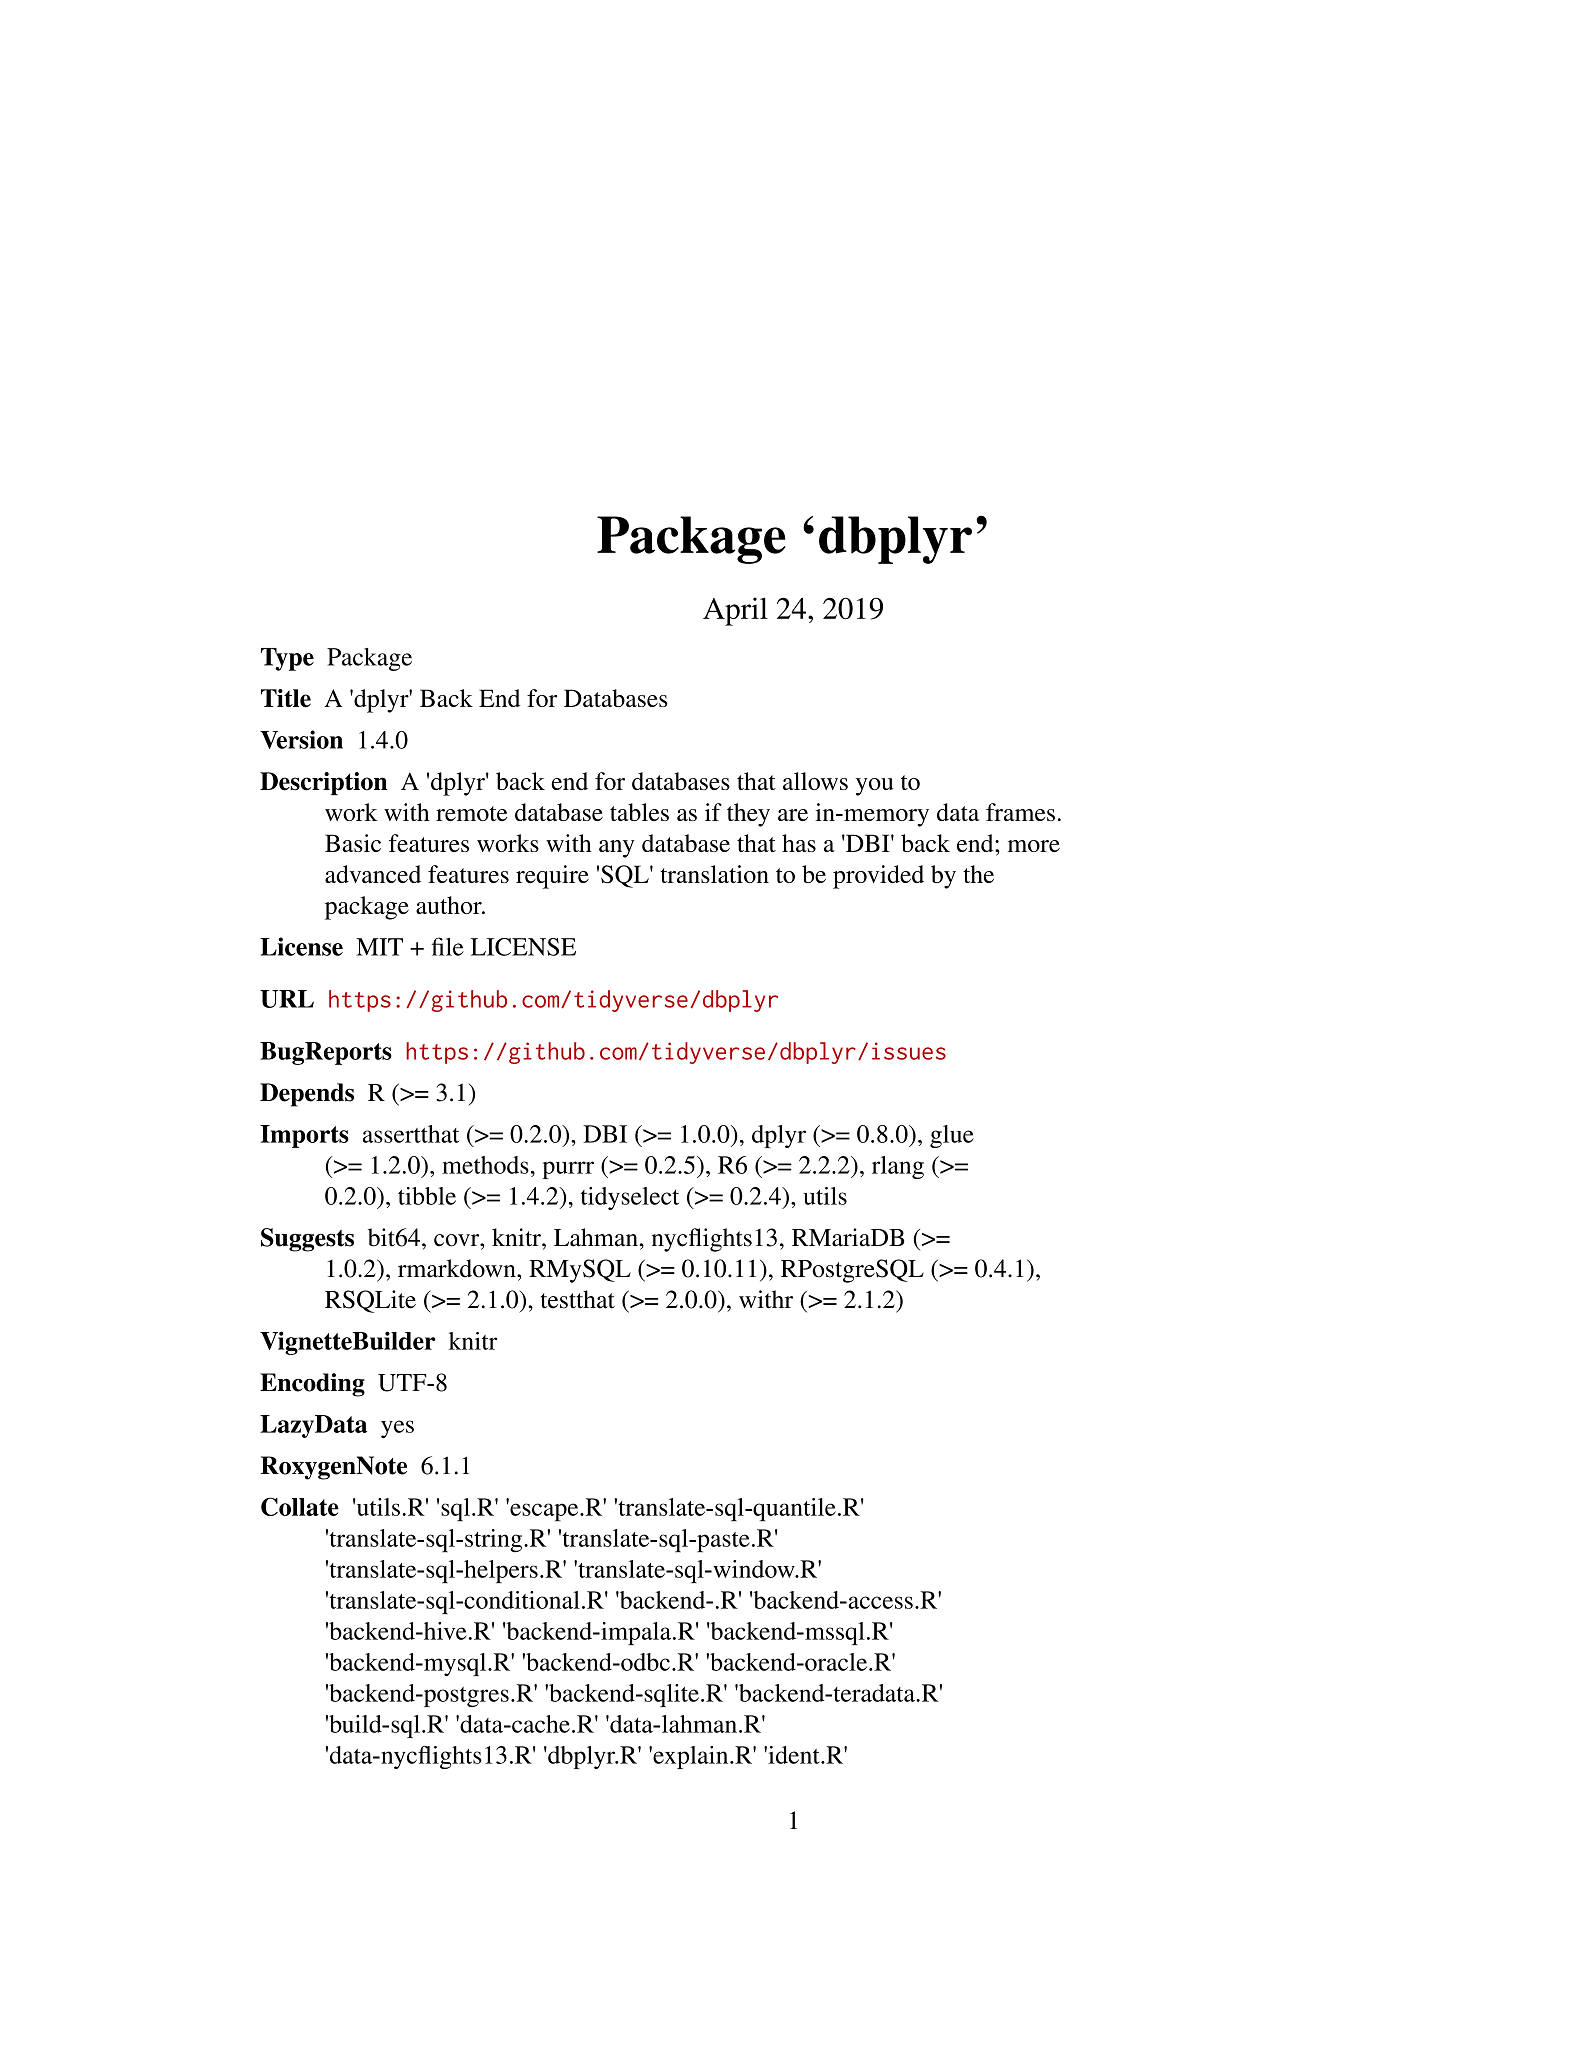  Describe the element at coordinates (307, 1095) in the screenshot. I see `Depends` at that location.
